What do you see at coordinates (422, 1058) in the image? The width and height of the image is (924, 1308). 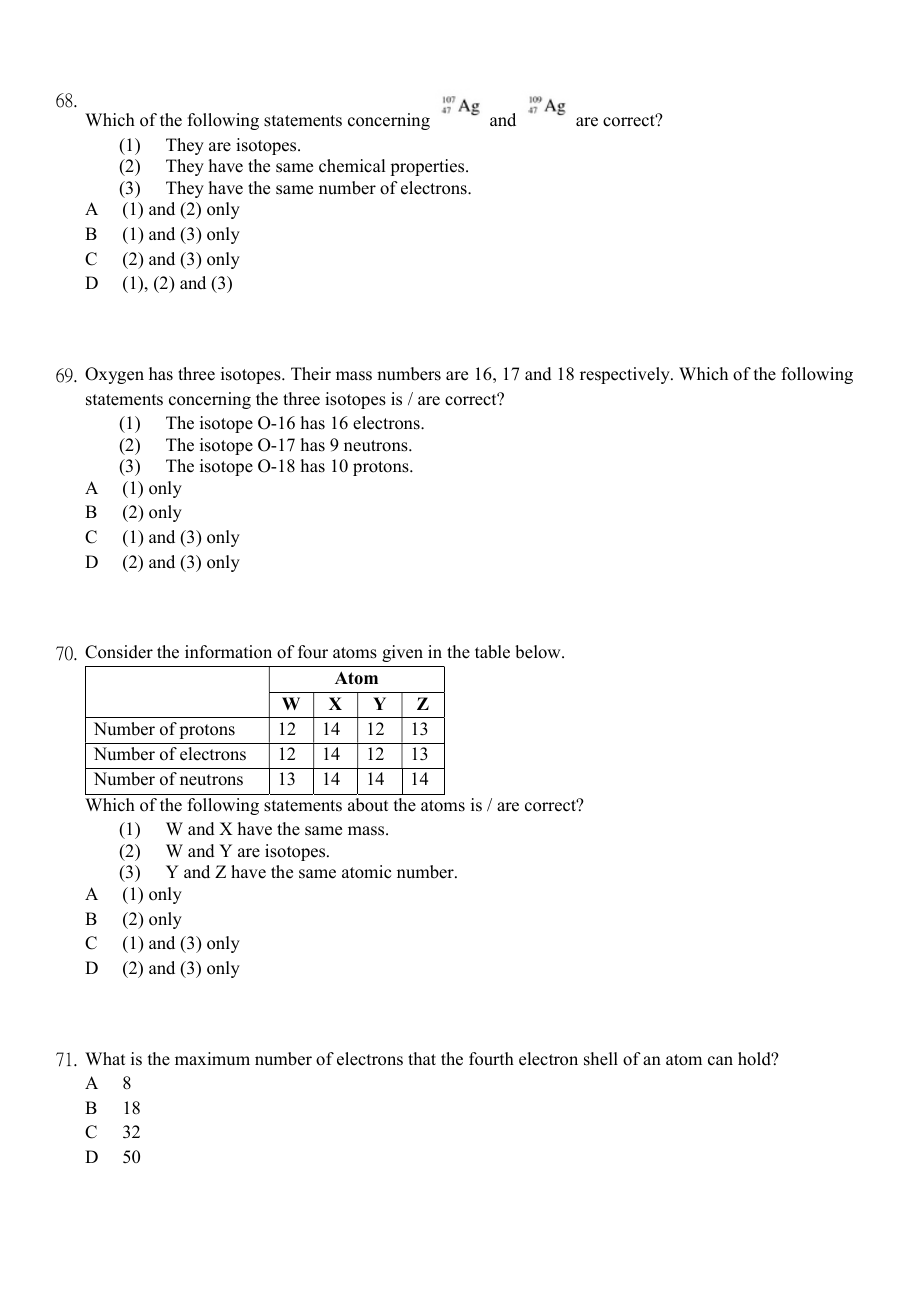 I see `that` at bounding box center [422, 1058].
